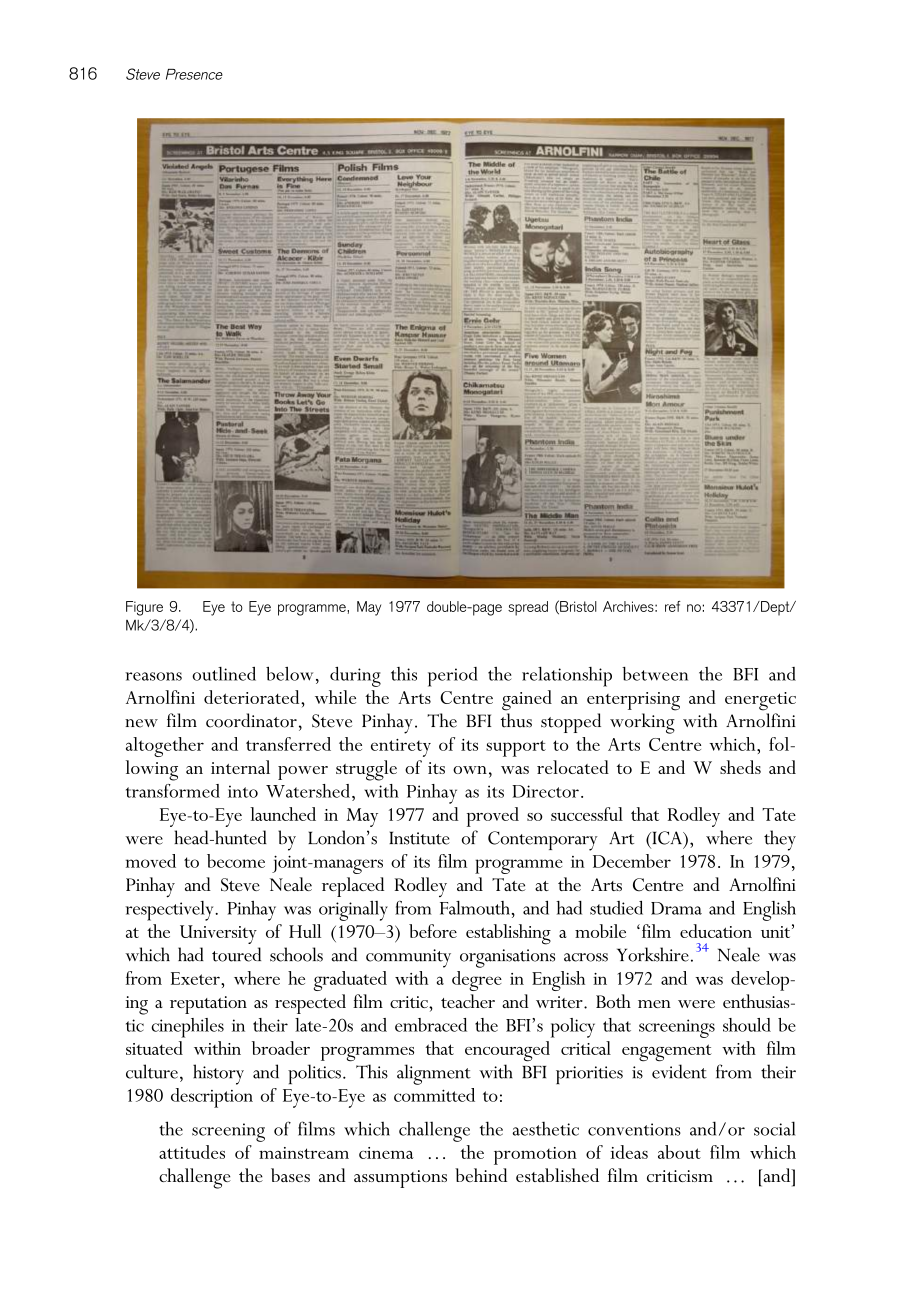 This screenshot has height=1316, width=923. Describe the element at coordinates (528, 608) in the screenshot. I see `spread` at that location.
